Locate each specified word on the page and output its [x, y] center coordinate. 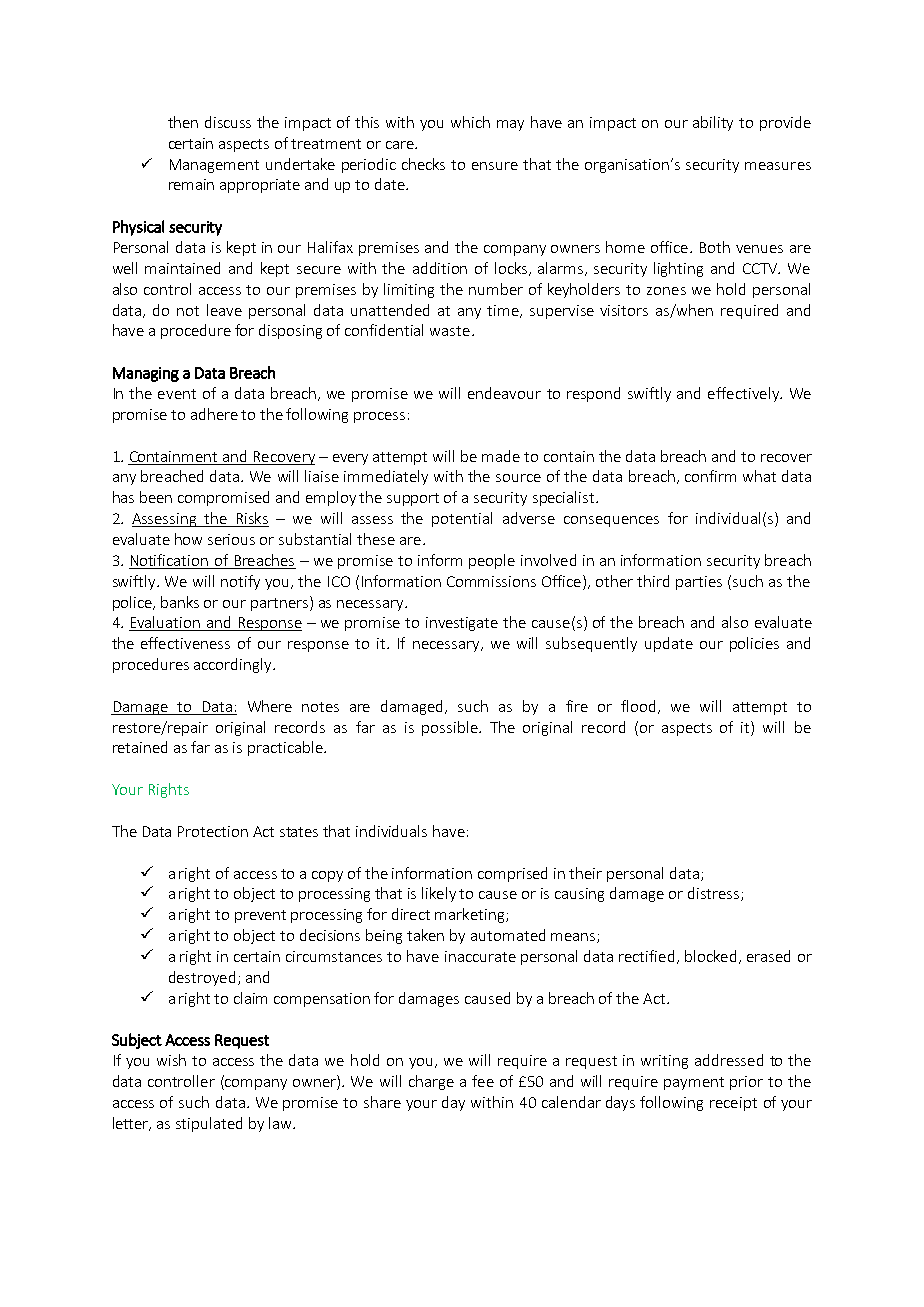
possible [451, 728]
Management [214, 166]
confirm [710, 476]
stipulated [209, 1124]
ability [713, 123]
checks [423, 164]
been [156, 497]
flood [638, 706]
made [501, 456]
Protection [213, 831]
